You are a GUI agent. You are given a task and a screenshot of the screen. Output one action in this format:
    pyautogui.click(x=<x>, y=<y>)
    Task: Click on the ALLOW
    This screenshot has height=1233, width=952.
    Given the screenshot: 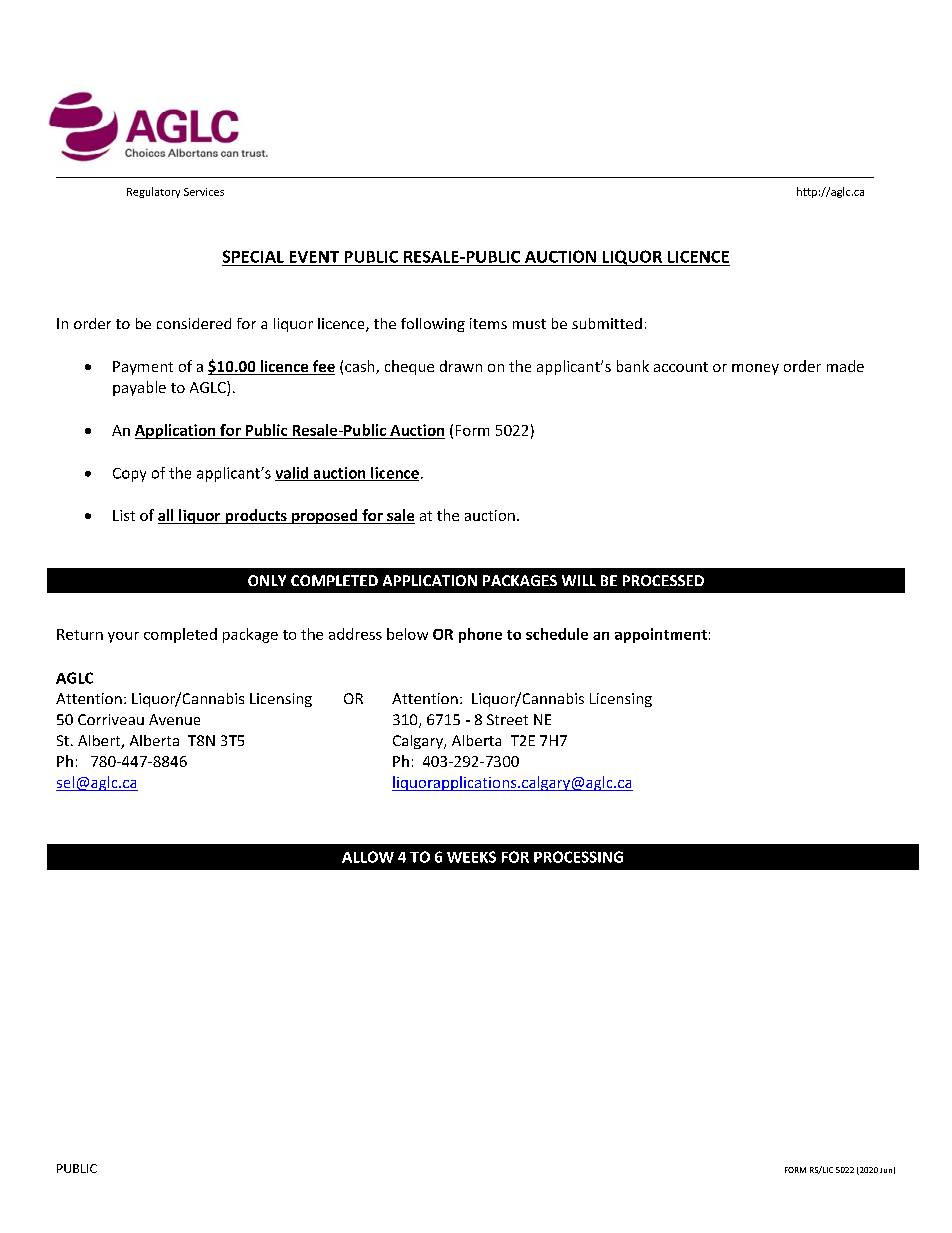 What is the action you would take?
    pyautogui.click(x=368, y=857)
